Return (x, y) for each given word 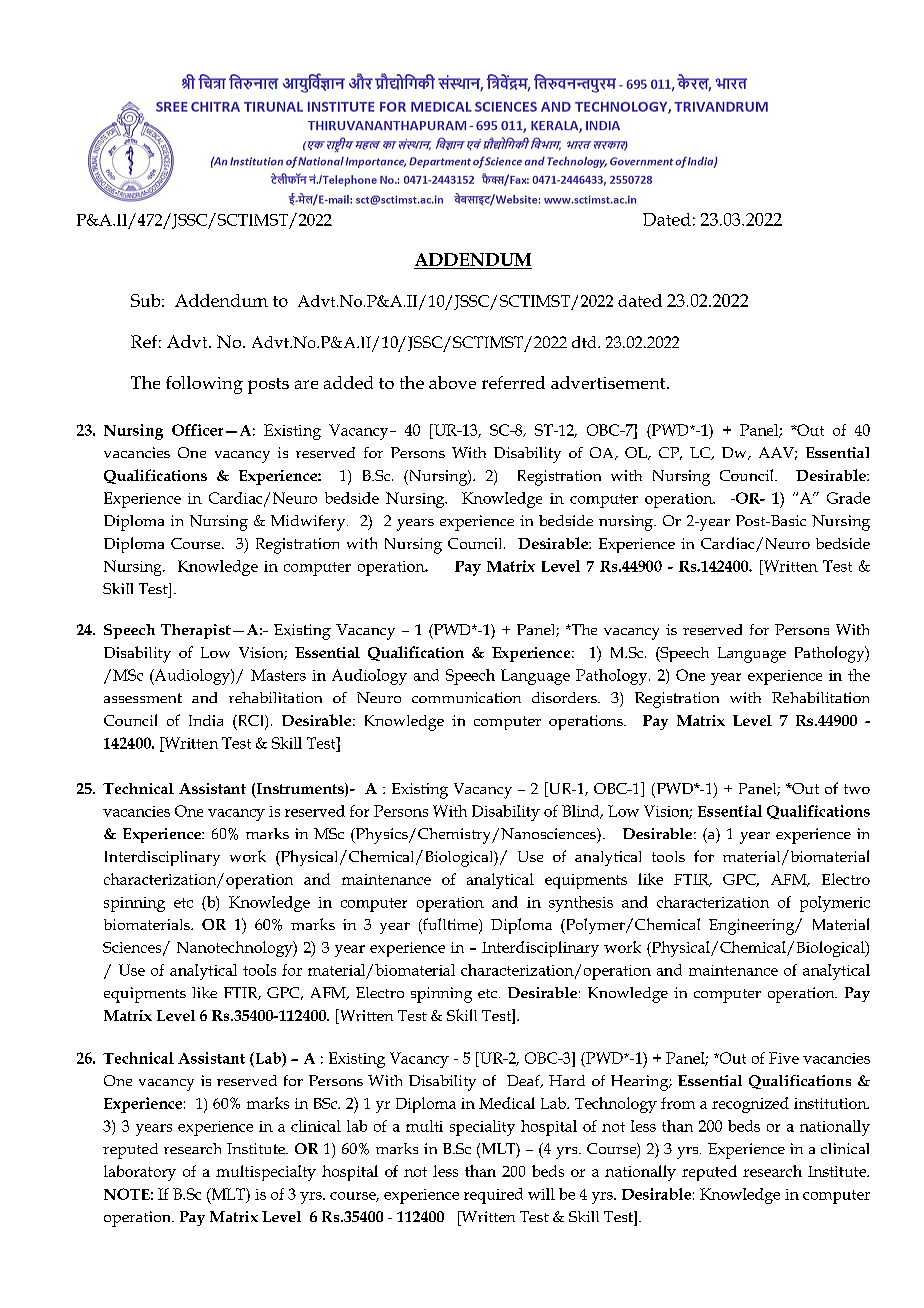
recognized (750, 1105)
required (493, 1196)
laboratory (140, 1173)
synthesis (581, 904)
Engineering (753, 927)
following (204, 385)
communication (466, 697)
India (206, 720)
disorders (565, 697)
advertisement (609, 382)
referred (513, 382)
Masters (278, 675)
